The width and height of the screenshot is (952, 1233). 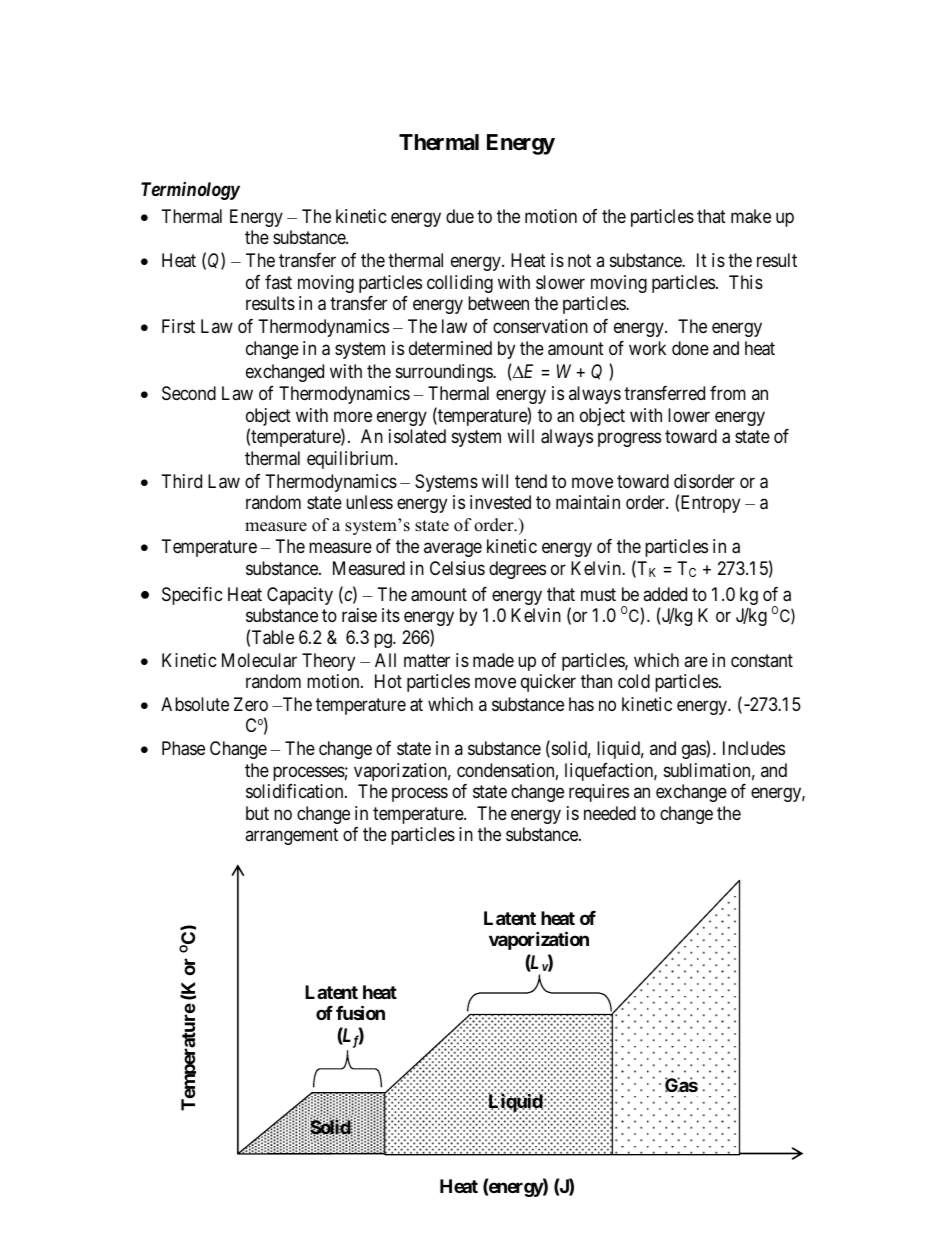 What do you see at coordinates (751, 216) in the screenshot?
I see `make` at bounding box center [751, 216].
